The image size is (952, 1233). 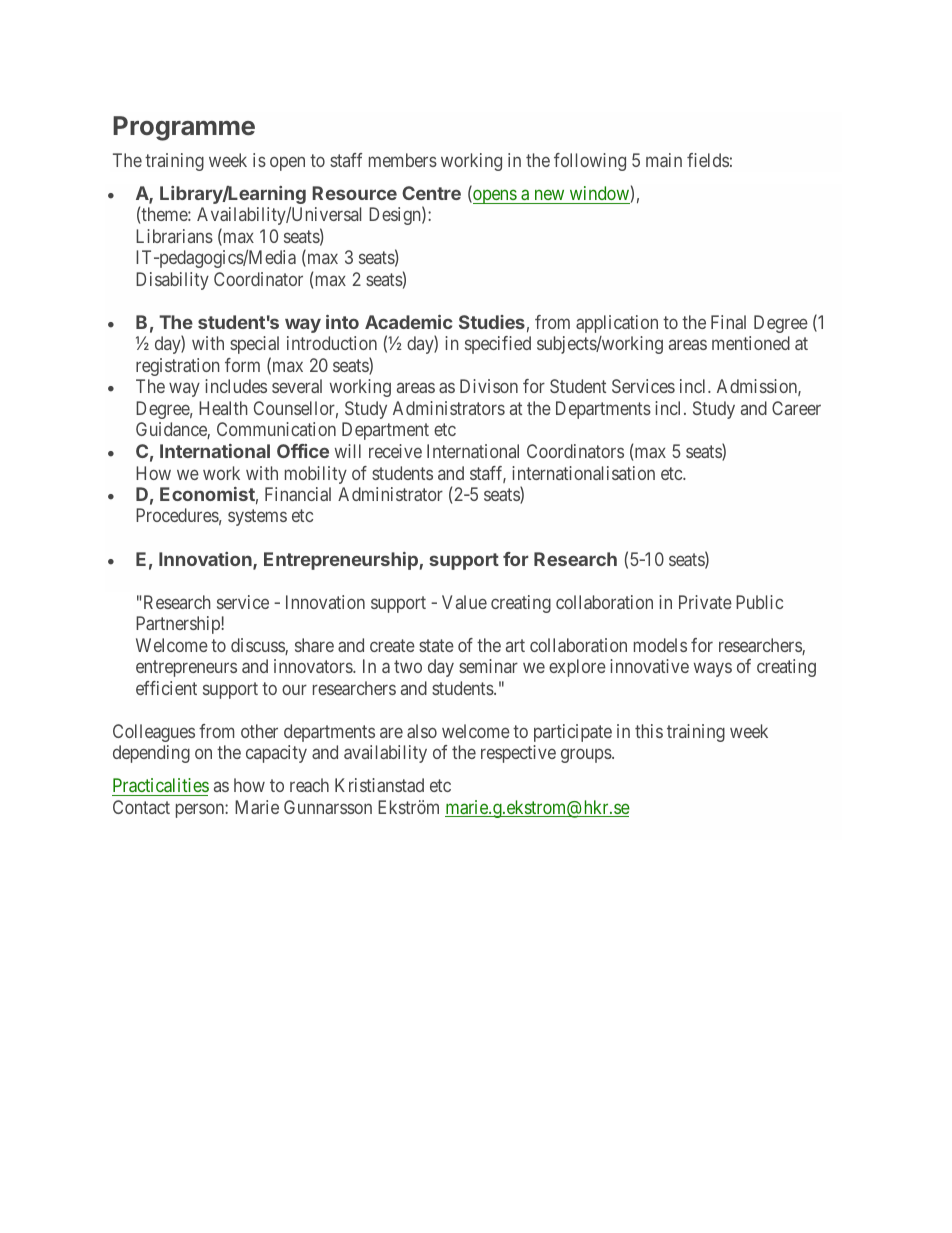 What do you see at coordinates (403, 160) in the screenshot?
I see `members` at bounding box center [403, 160].
